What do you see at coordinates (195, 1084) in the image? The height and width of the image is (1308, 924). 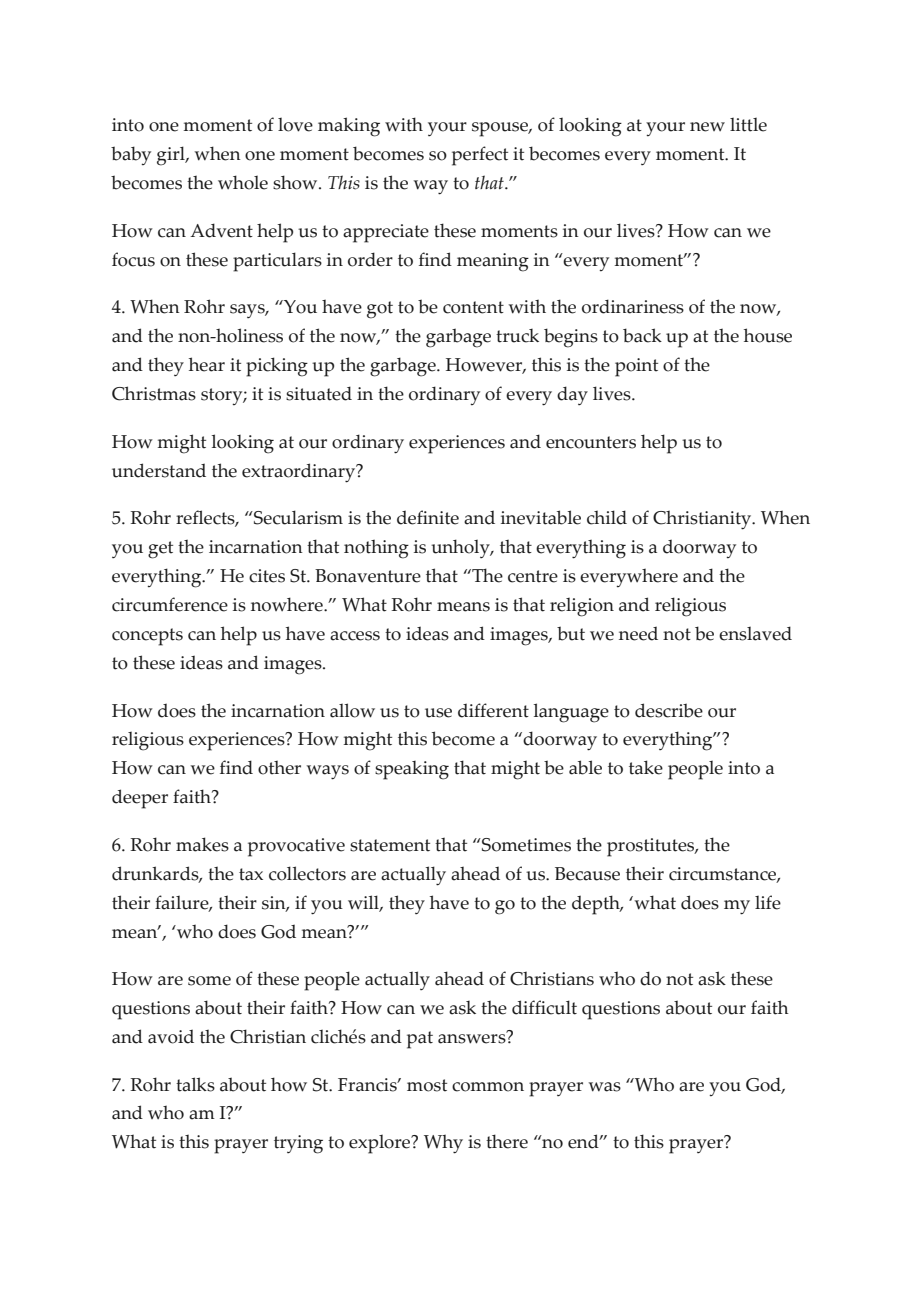 I see `talks` at bounding box center [195, 1084].
